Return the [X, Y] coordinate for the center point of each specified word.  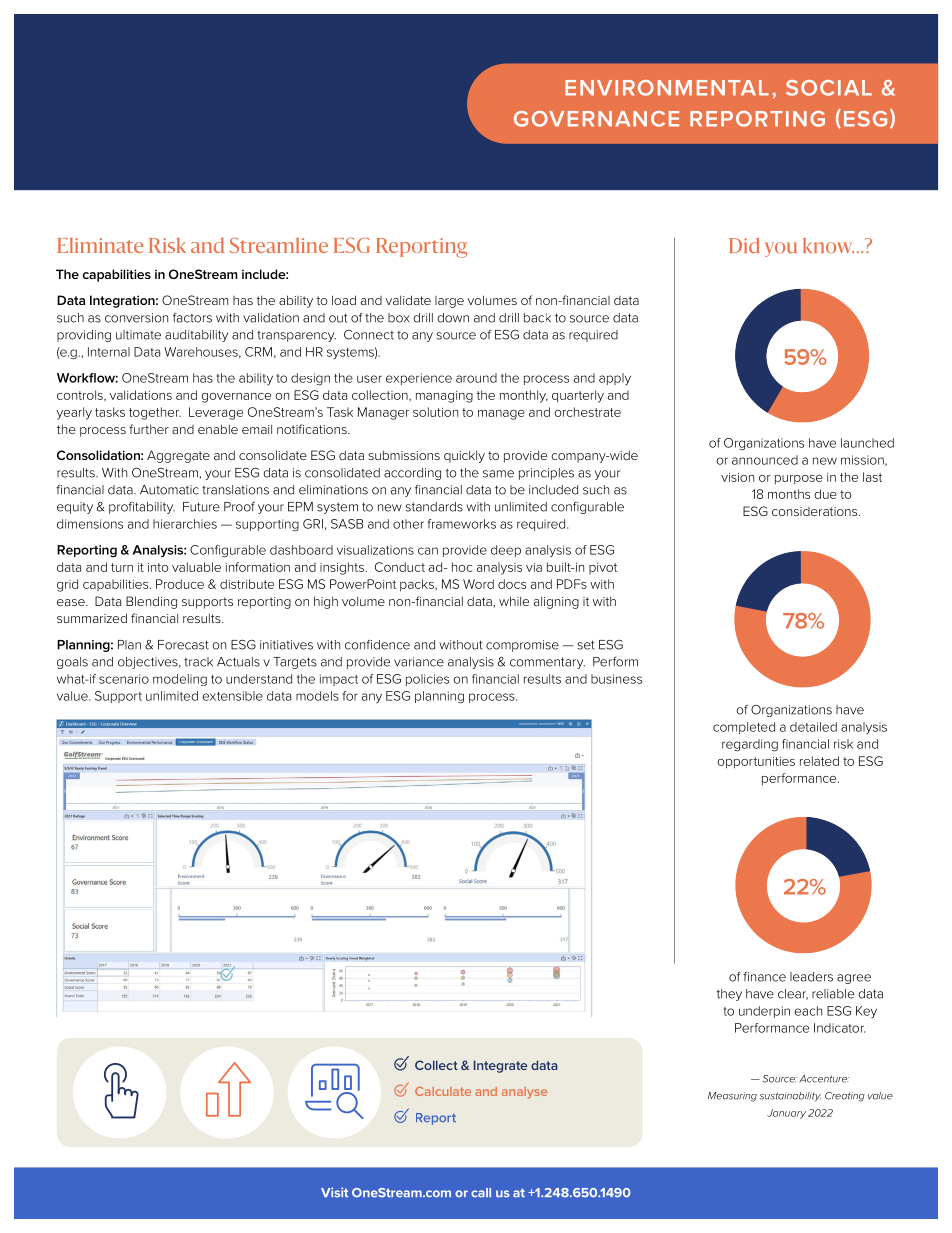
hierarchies [185, 524]
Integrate [500, 1066]
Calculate [443, 1091]
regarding [750, 745]
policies [427, 680]
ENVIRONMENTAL [667, 88]
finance [764, 977]
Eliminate [100, 245]
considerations [816, 511]
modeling [180, 680]
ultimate [138, 335]
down [453, 318]
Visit [334, 1192]
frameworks [462, 524]
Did [744, 245]
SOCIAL [829, 88]
